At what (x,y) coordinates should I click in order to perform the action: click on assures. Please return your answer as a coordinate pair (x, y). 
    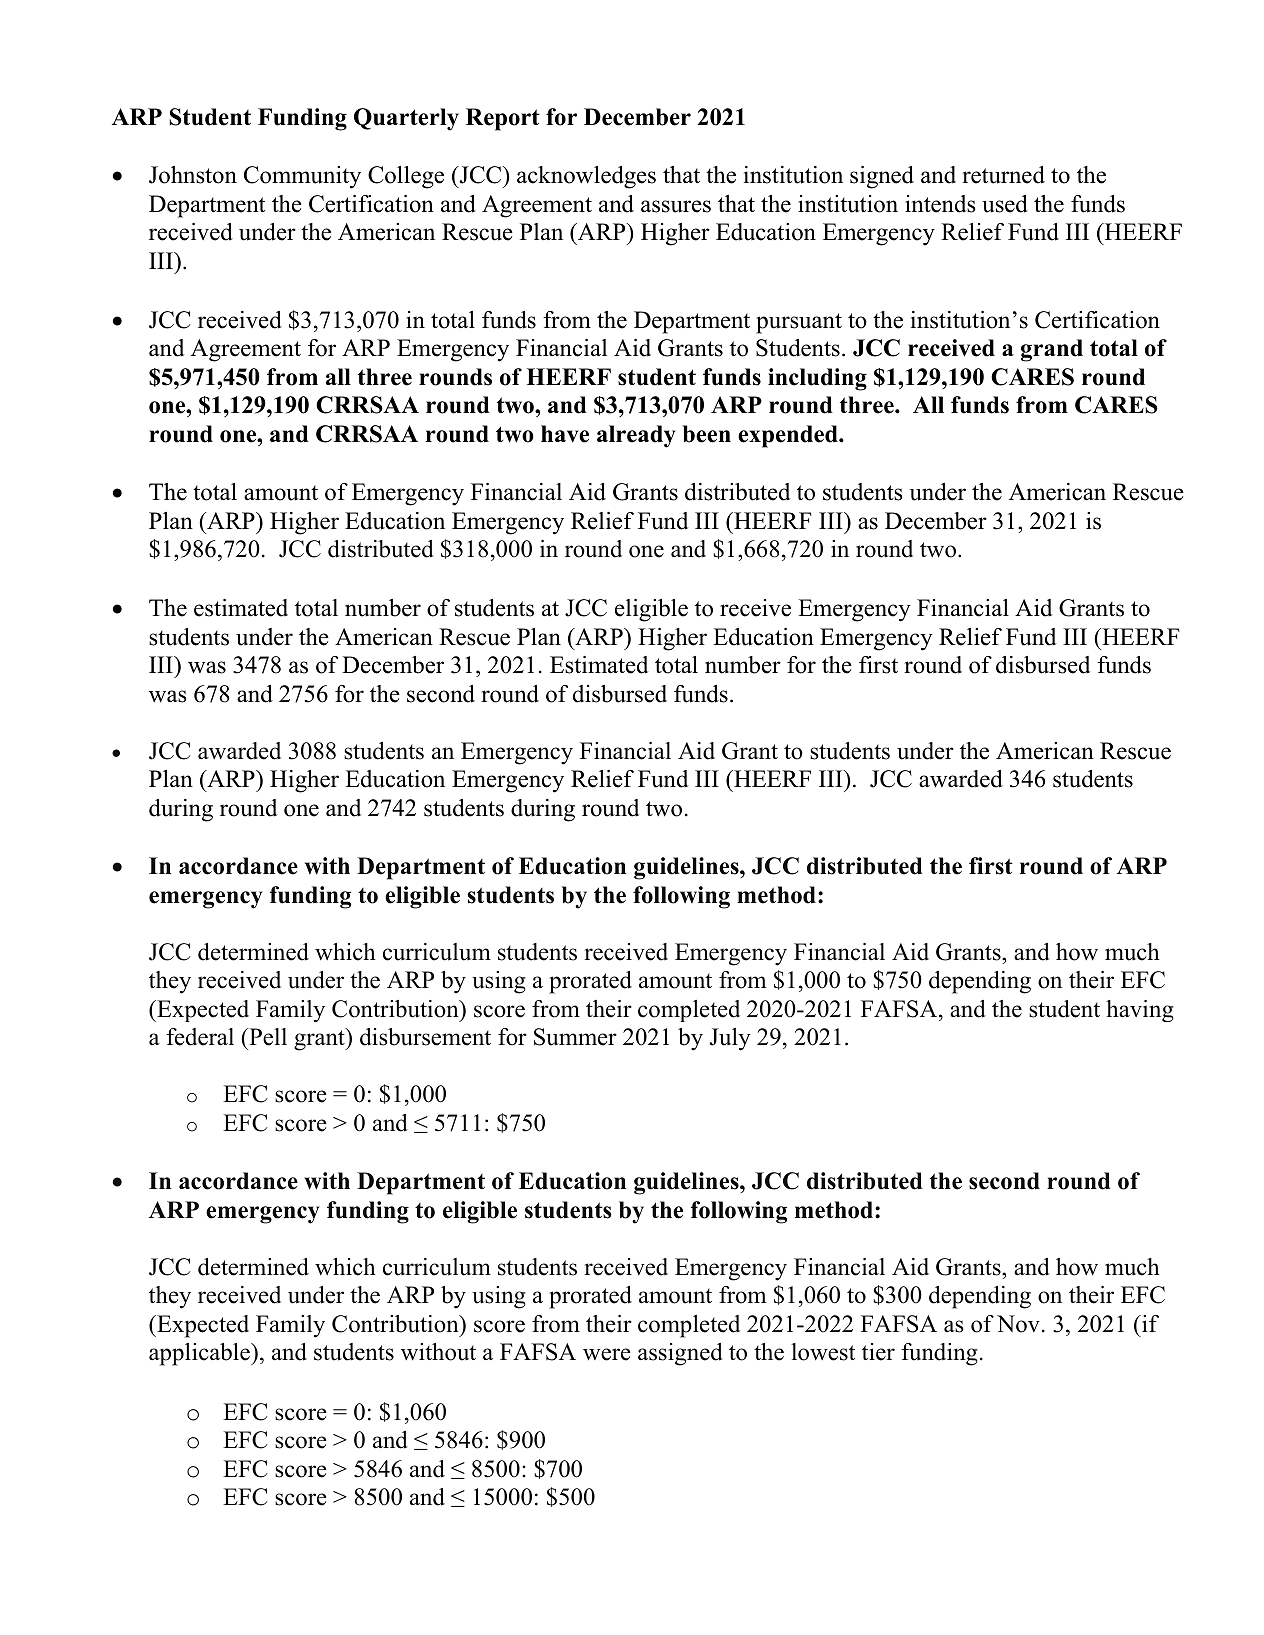
    Looking at the image, I should click on (676, 206).
